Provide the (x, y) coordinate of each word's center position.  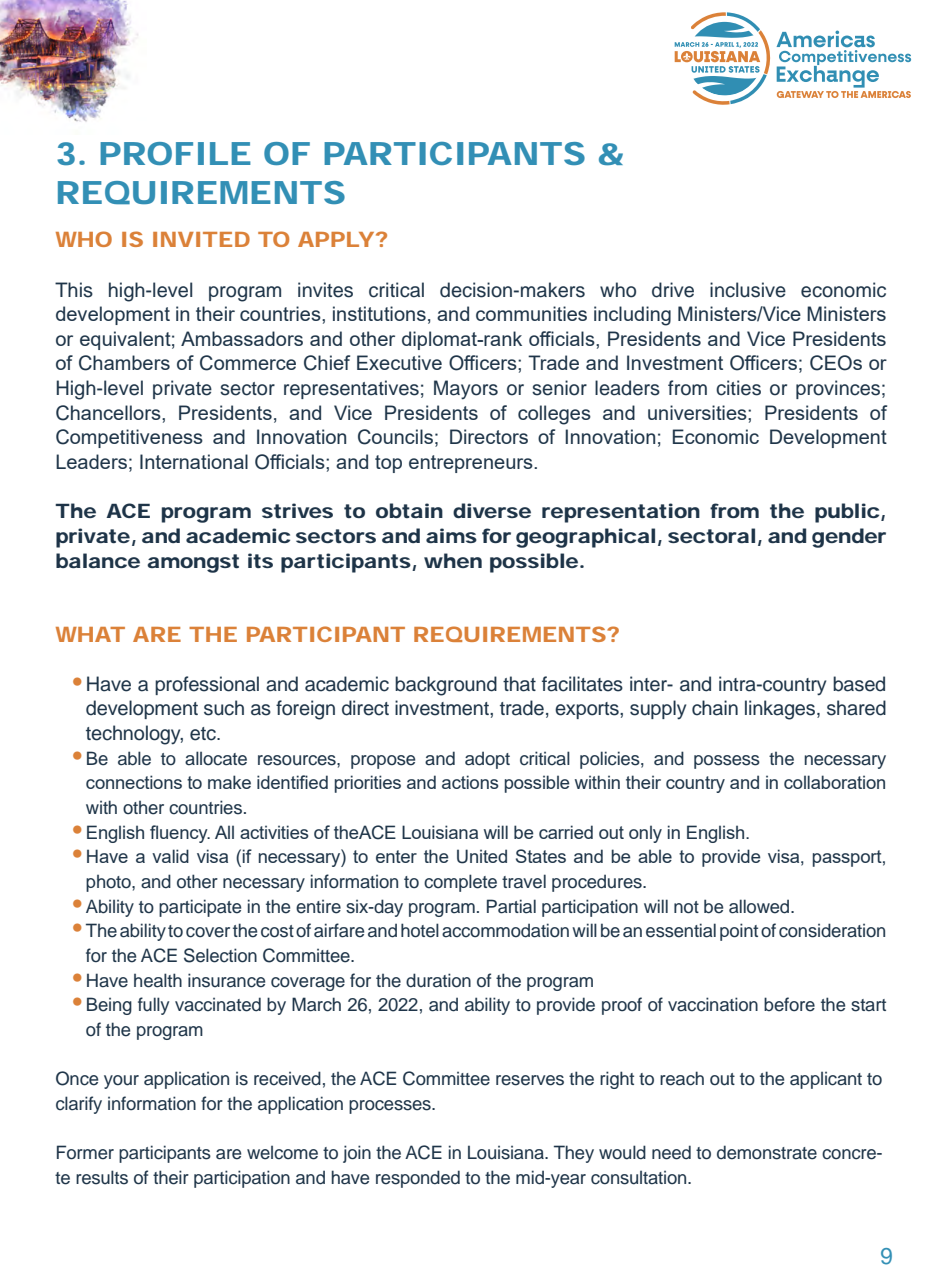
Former (85, 1152)
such (224, 708)
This (74, 290)
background (446, 686)
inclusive (748, 290)
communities (531, 313)
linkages (781, 710)
